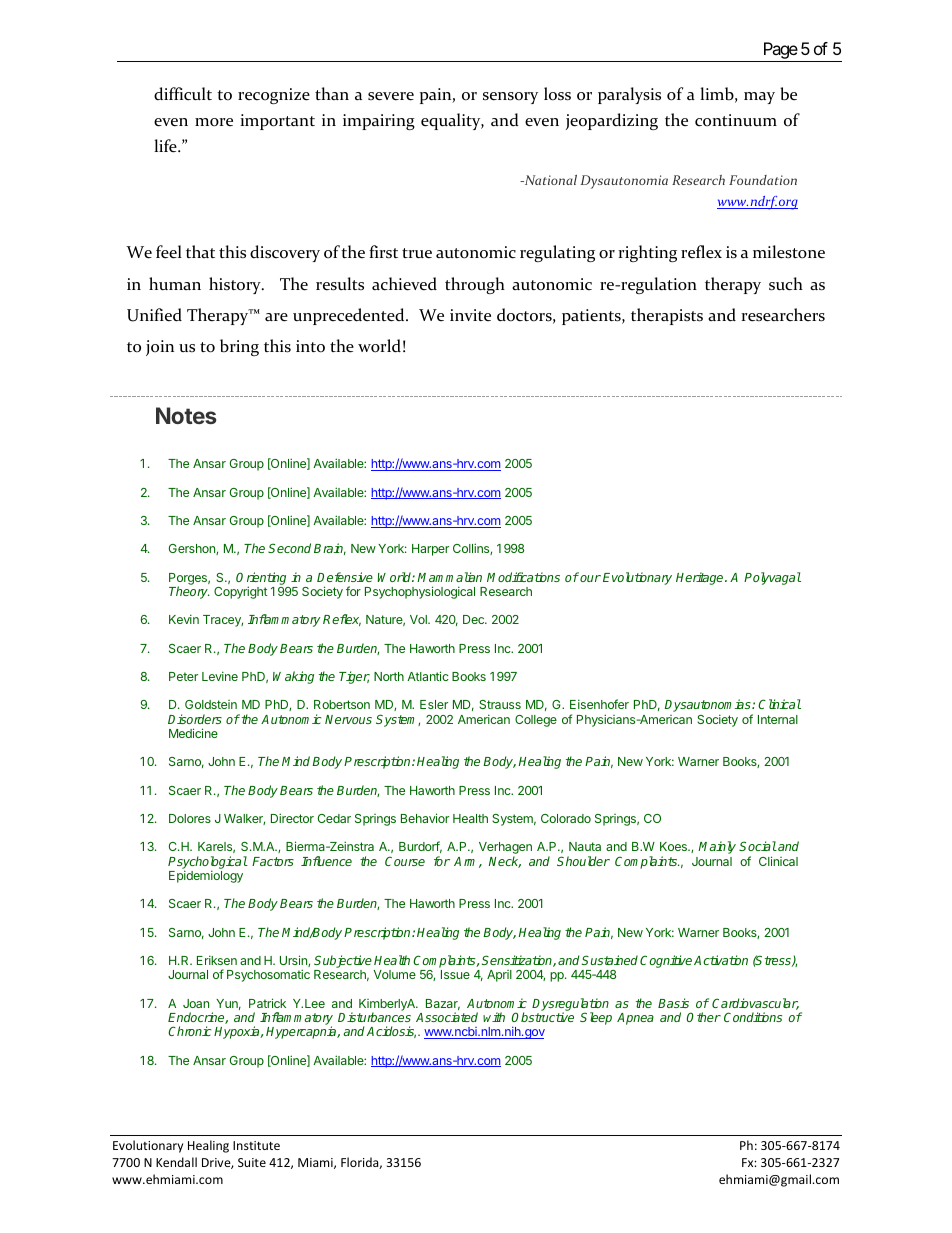  What do you see at coordinates (193, 549) in the screenshot?
I see `Gershon` at bounding box center [193, 549].
